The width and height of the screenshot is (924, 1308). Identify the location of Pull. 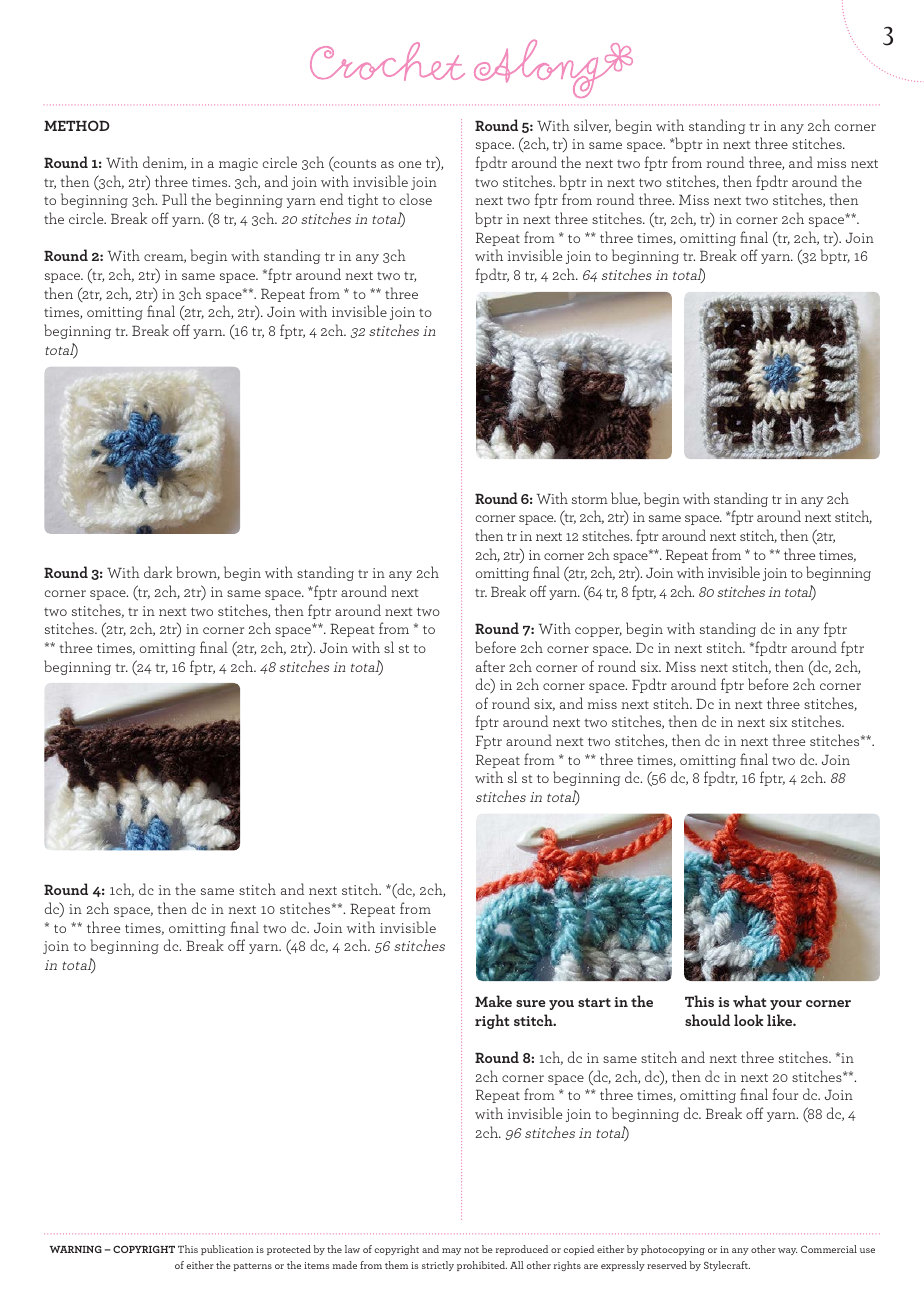
(174, 199).
